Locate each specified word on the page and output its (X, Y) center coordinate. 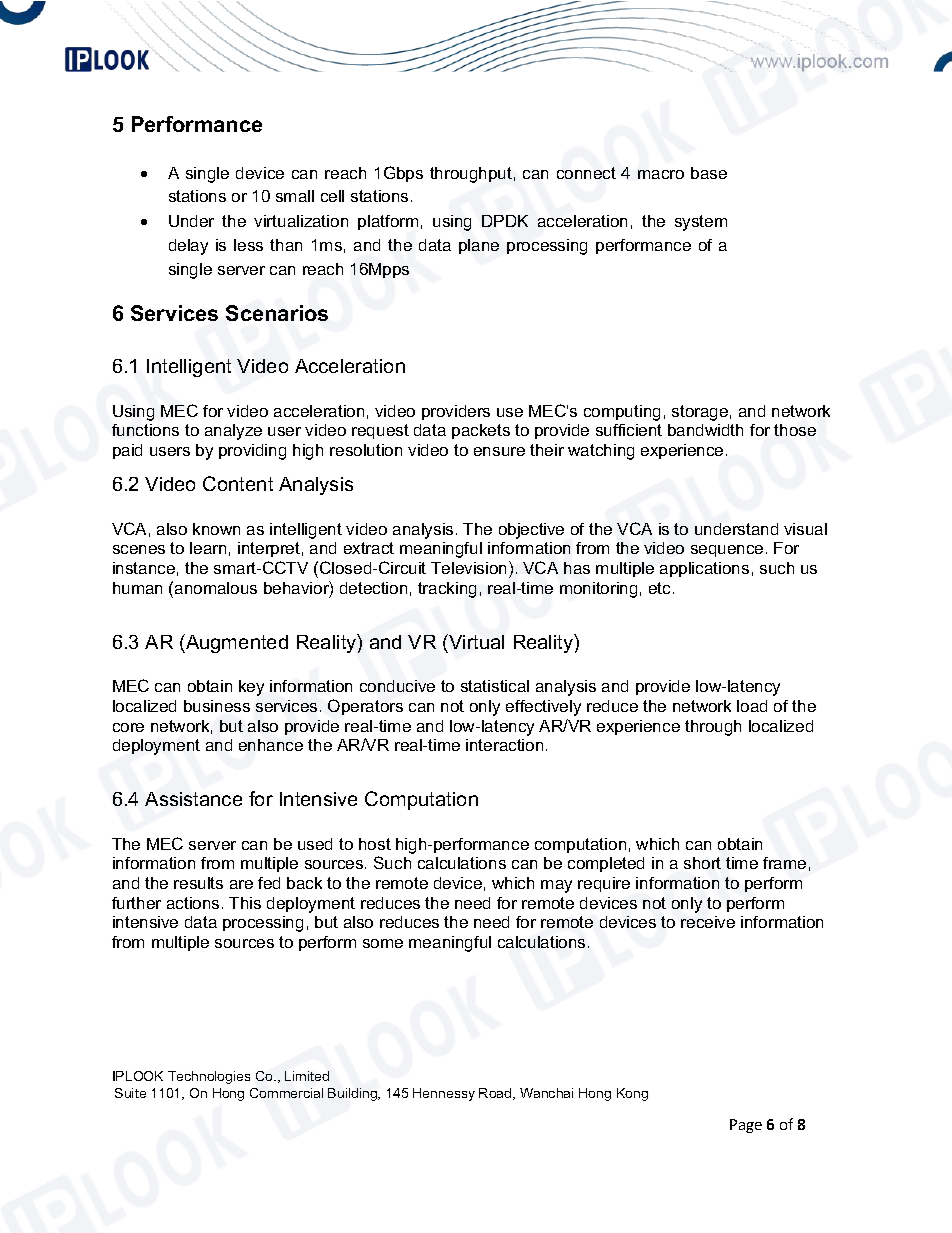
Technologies (209, 1077)
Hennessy (444, 1094)
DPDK (505, 221)
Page (746, 1126)
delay (188, 247)
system (701, 223)
